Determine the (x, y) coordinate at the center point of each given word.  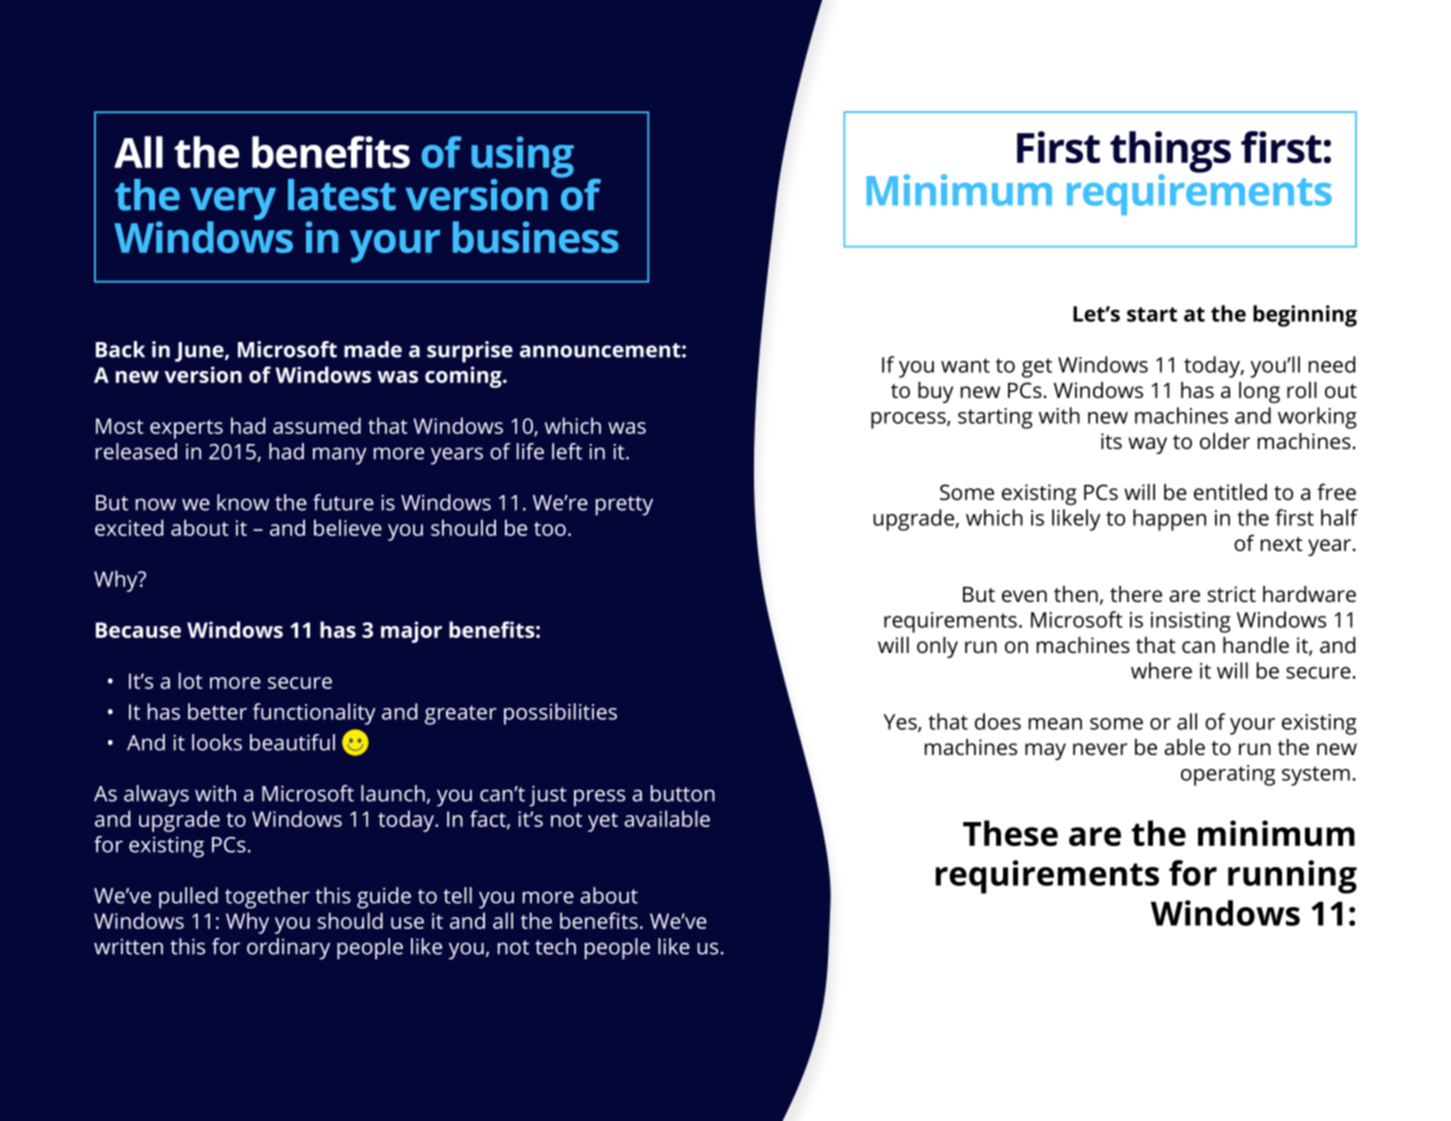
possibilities (560, 714)
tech (555, 946)
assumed (317, 425)
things (1170, 153)
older (1225, 441)
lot (191, 680)
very (233, 205)
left (567, 451)
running (1292, 877)
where (1161, 670)
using (522, 158)
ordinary (288, 949)
